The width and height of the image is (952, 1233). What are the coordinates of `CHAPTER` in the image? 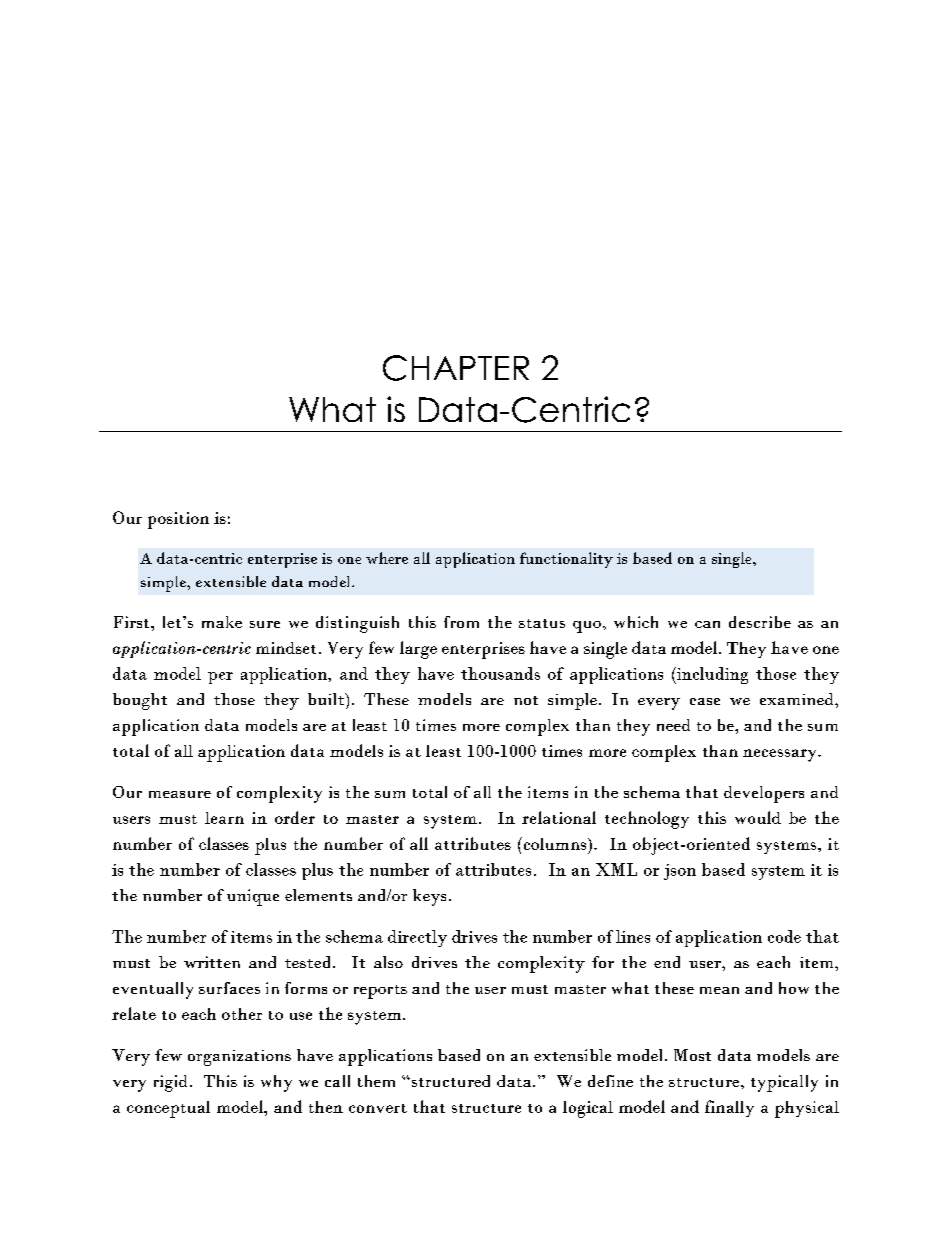 It's located at (456, 368).
